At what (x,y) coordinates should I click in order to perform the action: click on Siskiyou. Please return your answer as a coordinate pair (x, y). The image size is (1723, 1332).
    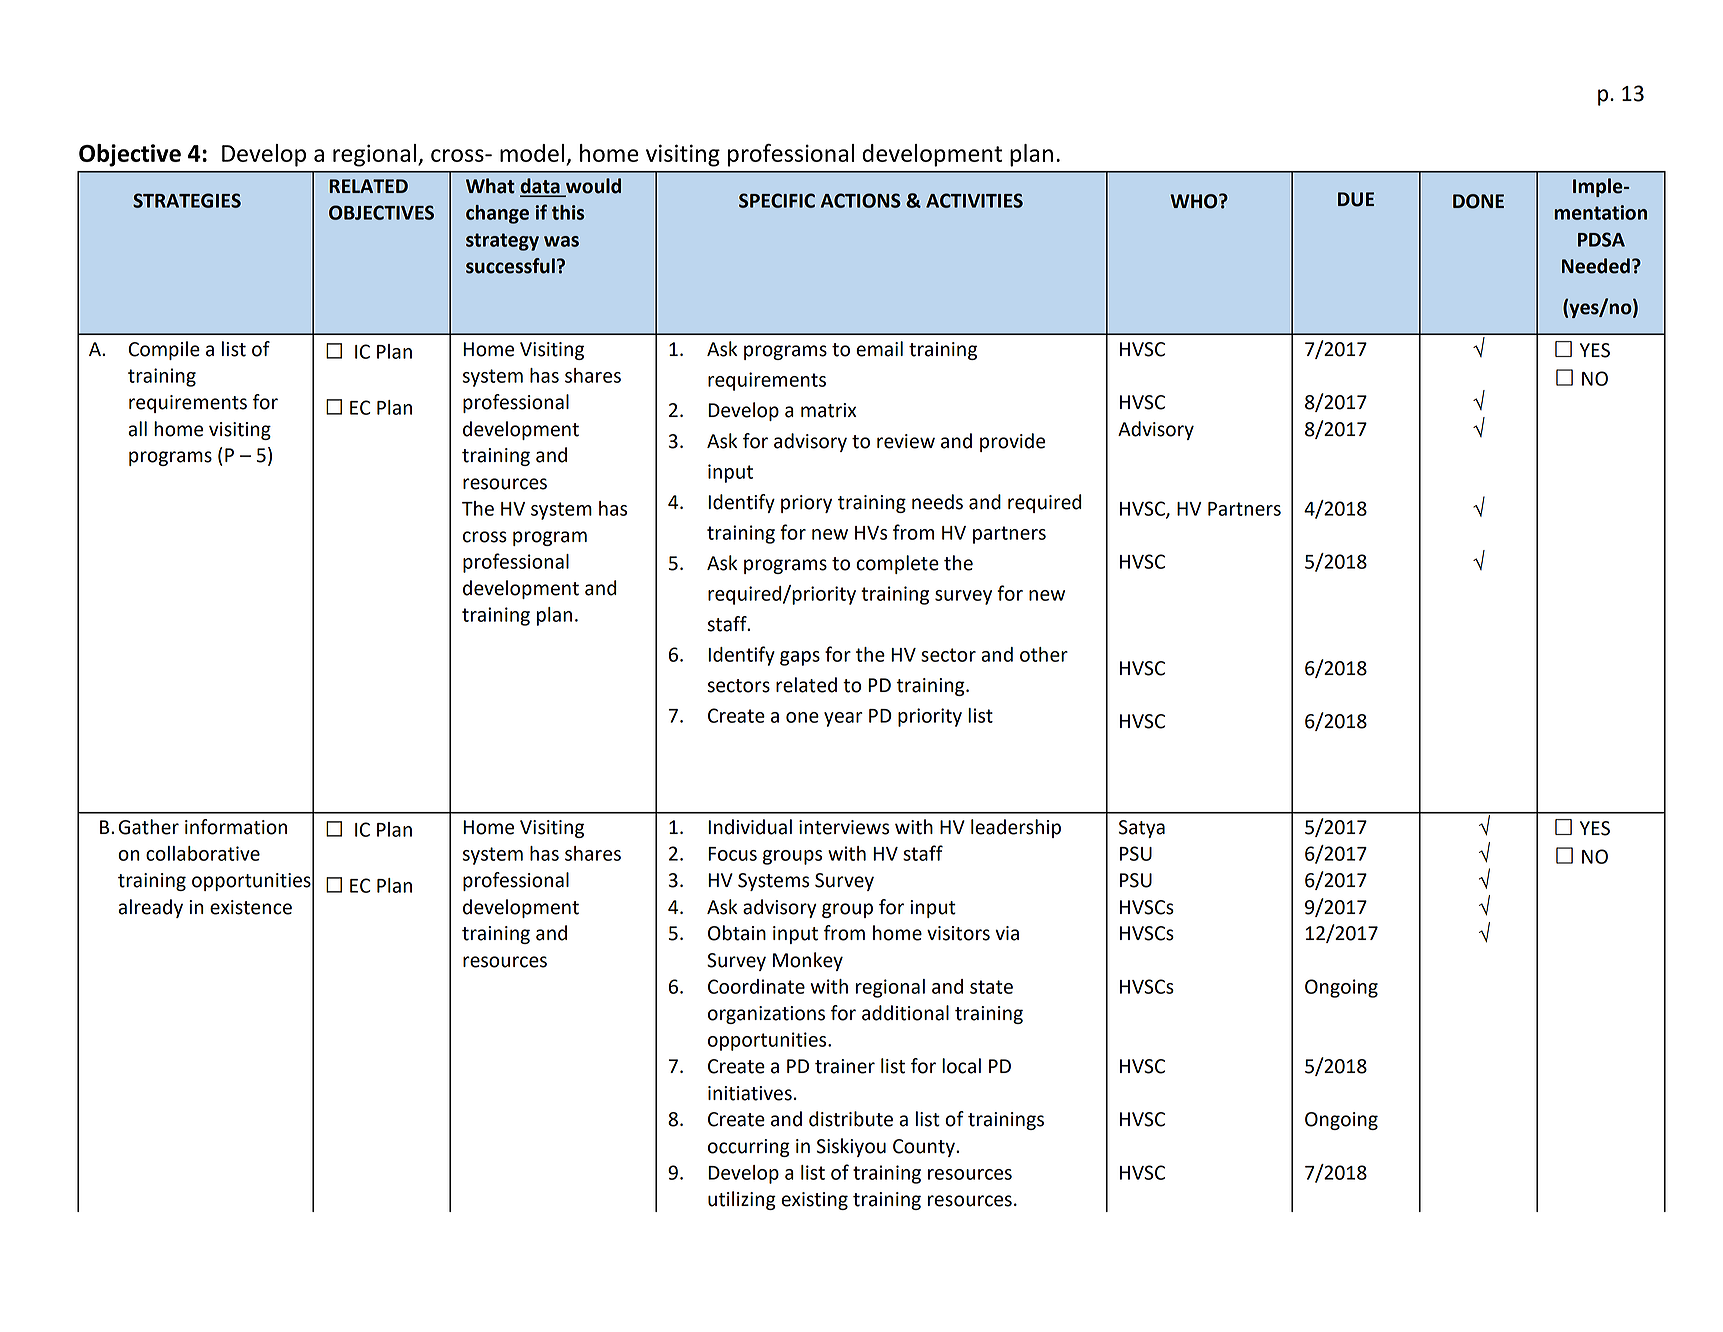
    Looking at the image, I should click on (851, 1147).
